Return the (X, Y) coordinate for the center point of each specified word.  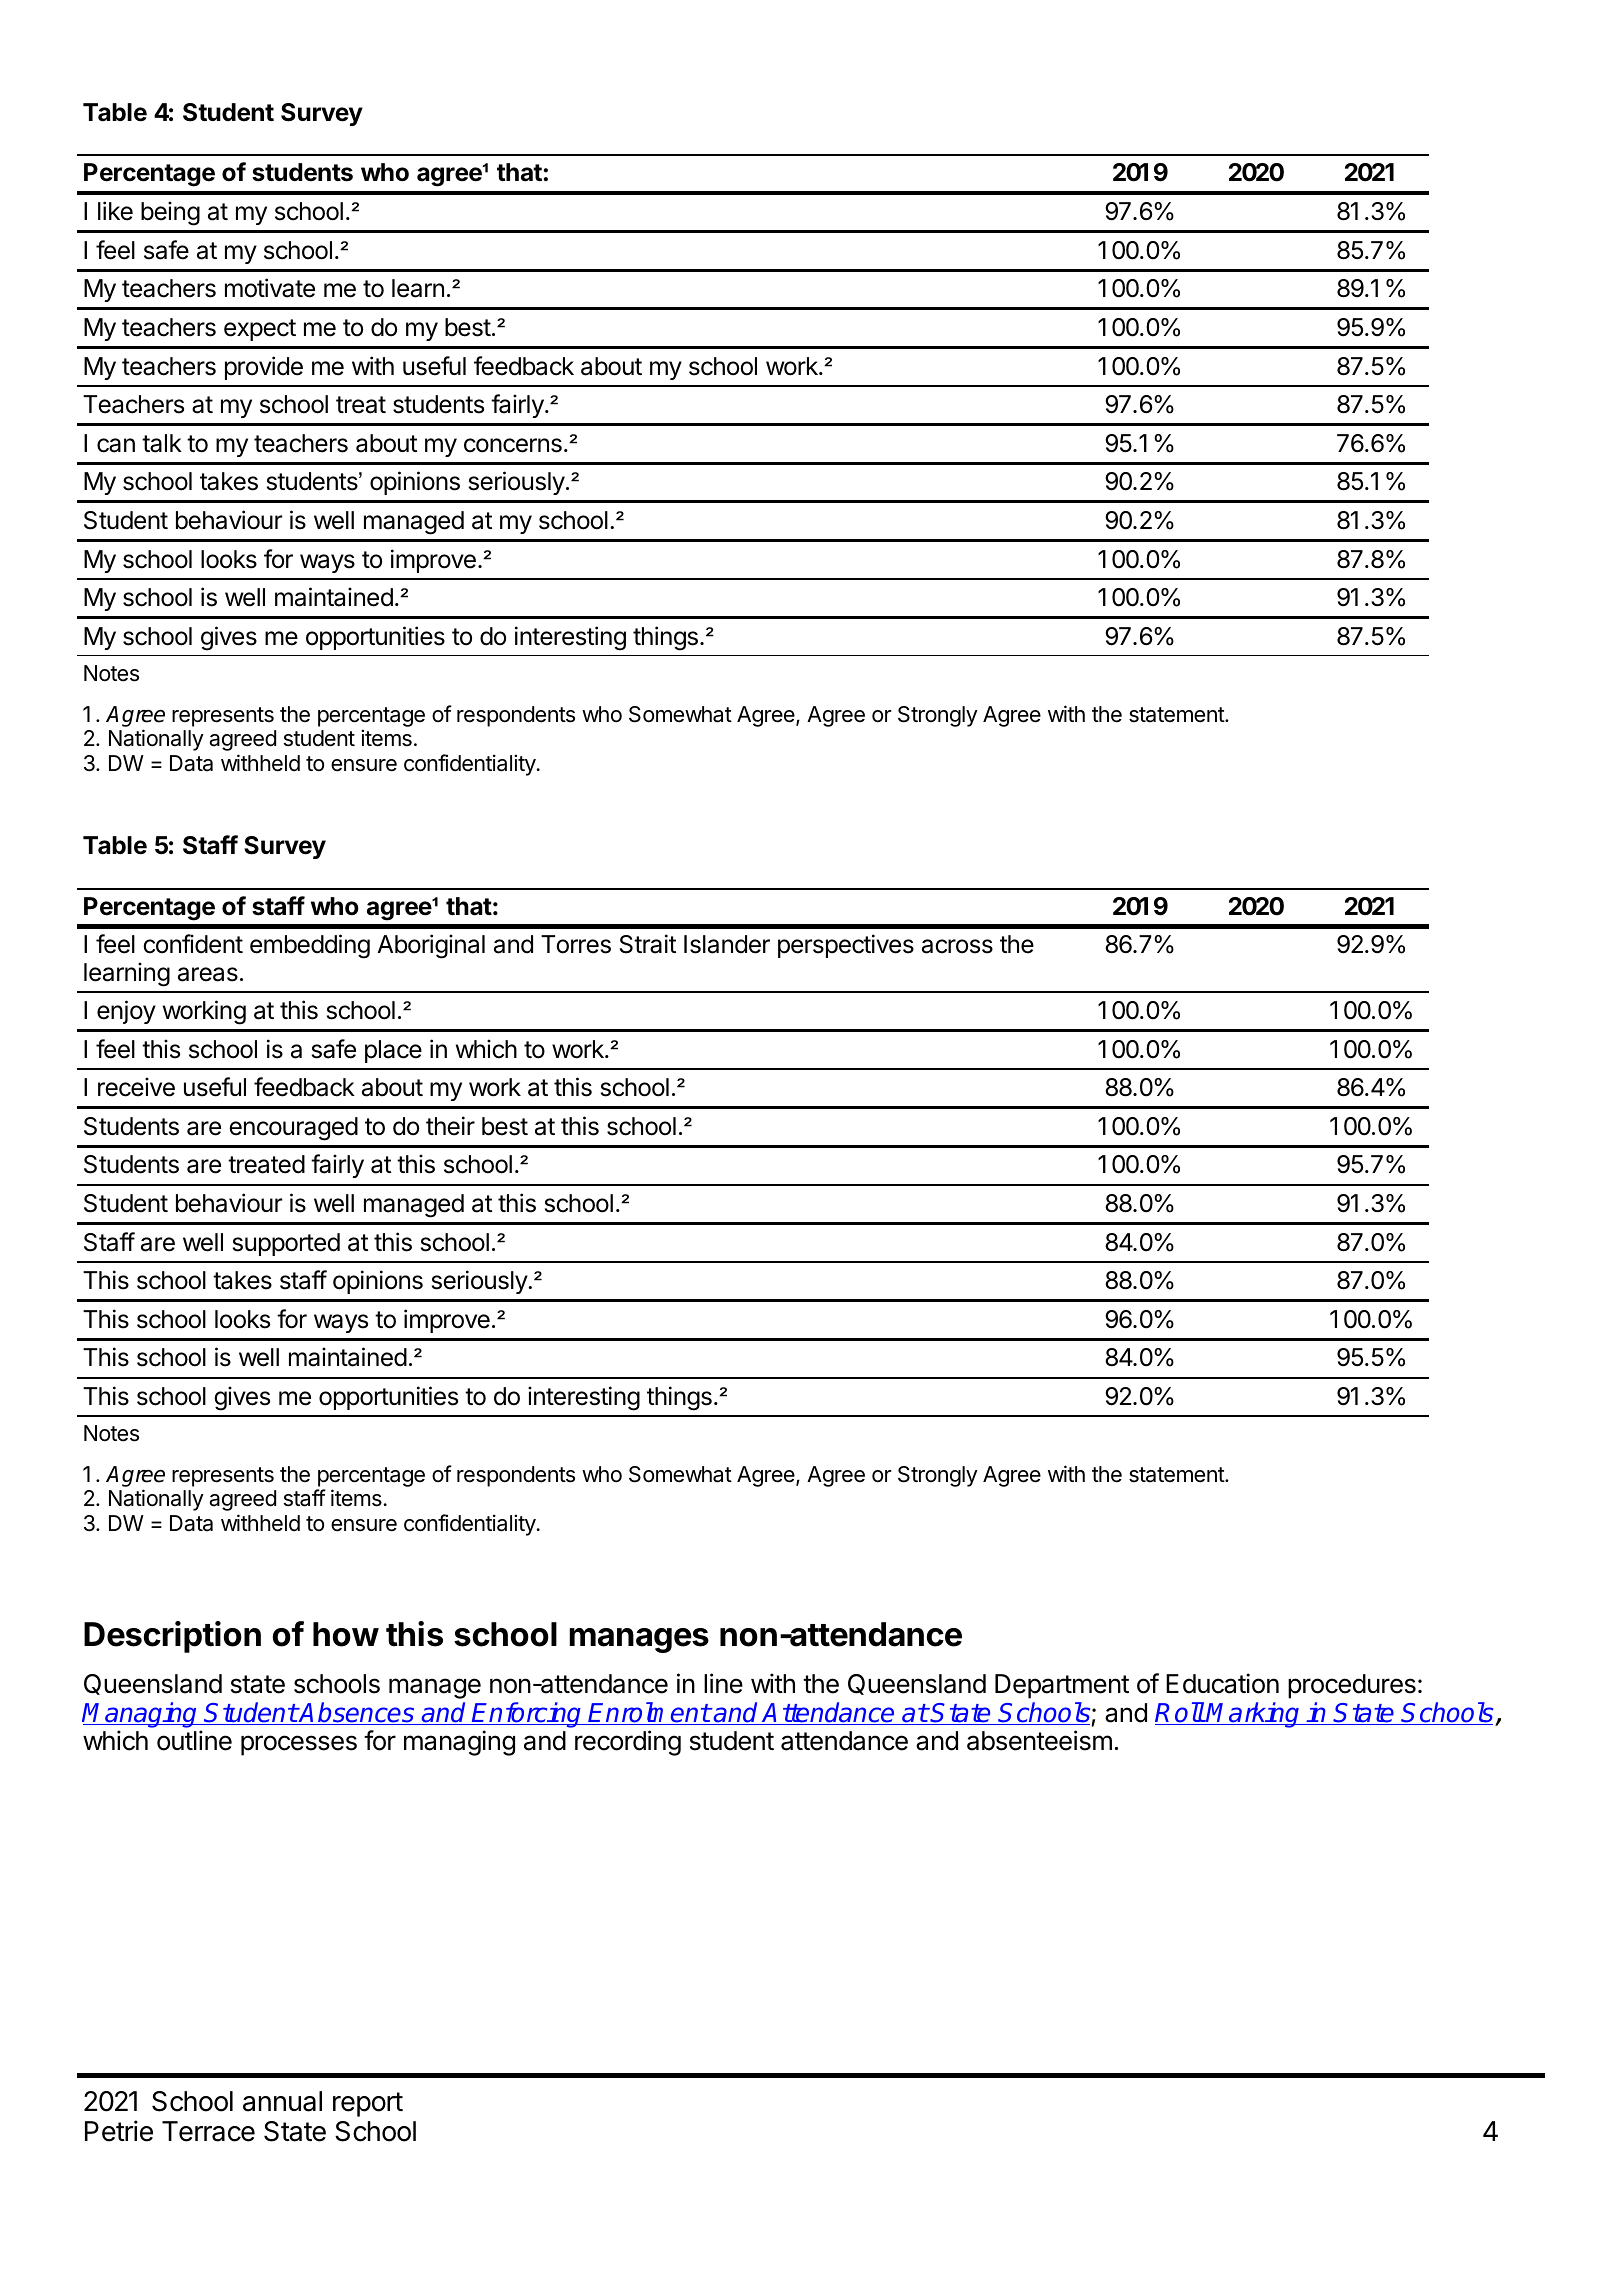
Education (1222, 1683)
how (346, 1634)
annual (282, 2101)
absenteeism (1039, 1740)
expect (260, 330)
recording (628, 1743)
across (957, 946)
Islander (727, 944)
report (368, 2104)
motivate (270, 288)
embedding (310, 946)
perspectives (846, 946)
